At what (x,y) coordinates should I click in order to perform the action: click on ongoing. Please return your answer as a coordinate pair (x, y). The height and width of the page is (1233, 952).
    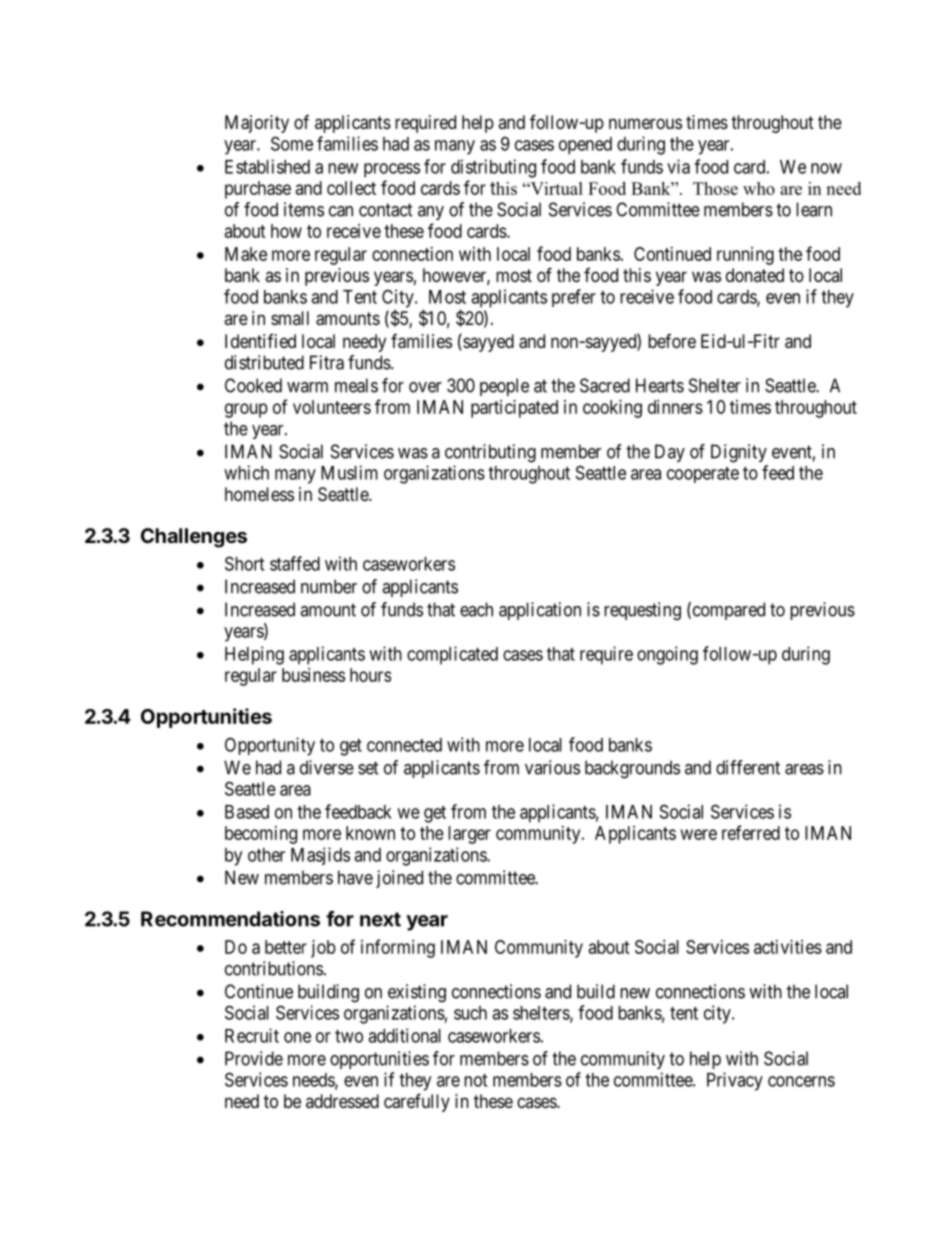
    Looking at the image, I should click on (667, 655).
